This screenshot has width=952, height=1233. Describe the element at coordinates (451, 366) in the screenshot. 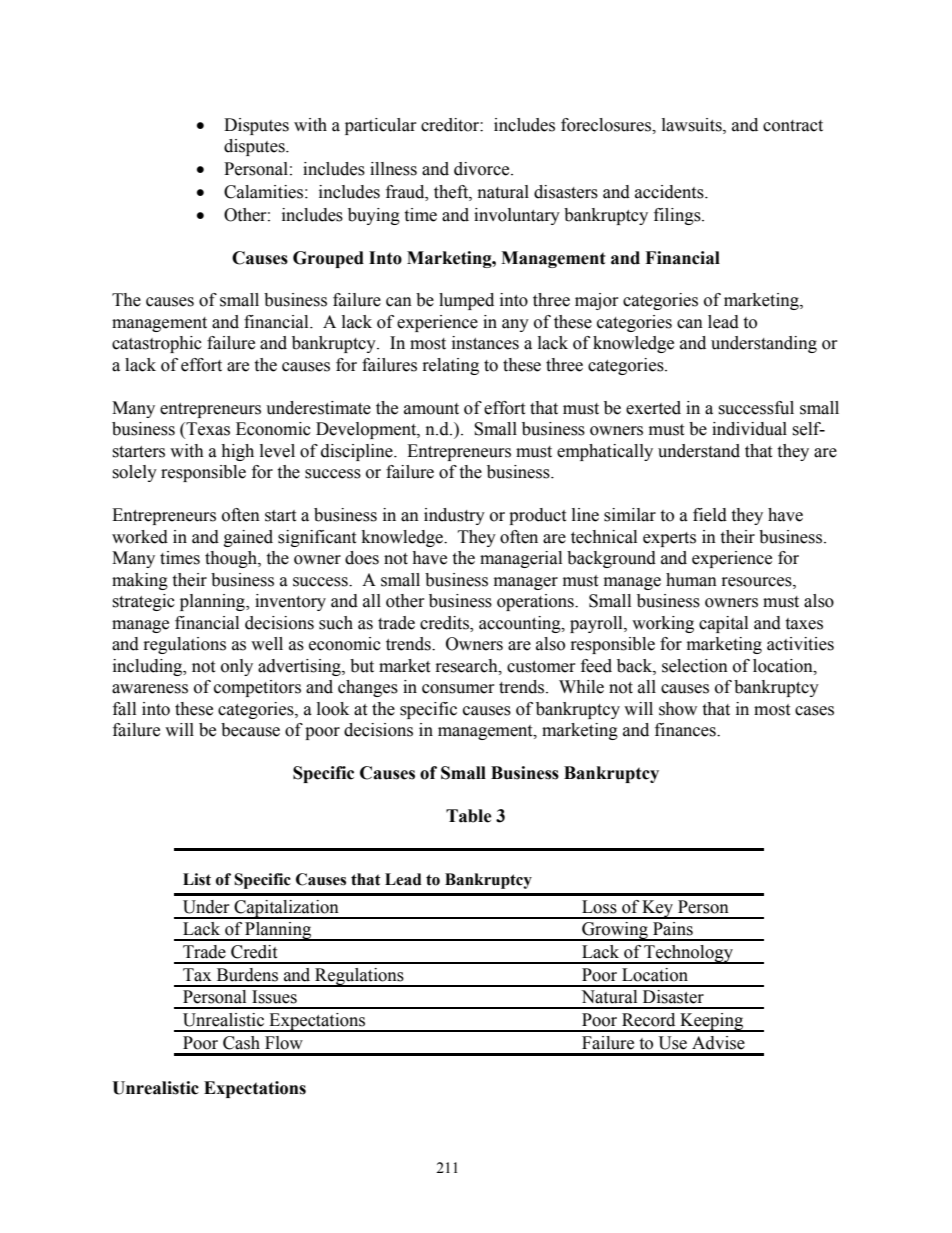

I see `relating` at that location.
